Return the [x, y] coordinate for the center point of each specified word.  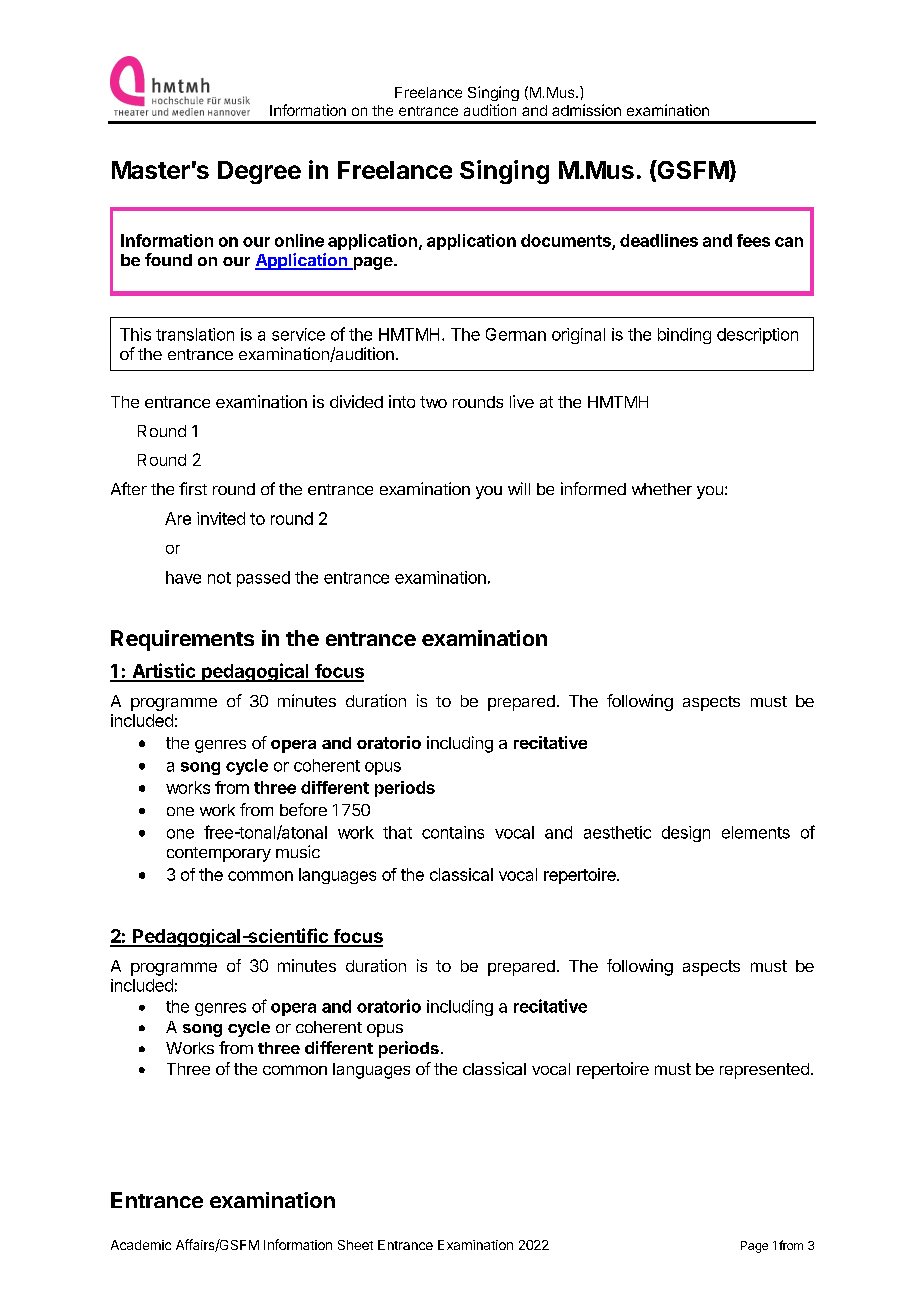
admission [586, 110]
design [686, 834]
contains [453, 832]
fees [753, 240]
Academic [141, 1245]
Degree [259, 172]
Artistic [164, 672]
